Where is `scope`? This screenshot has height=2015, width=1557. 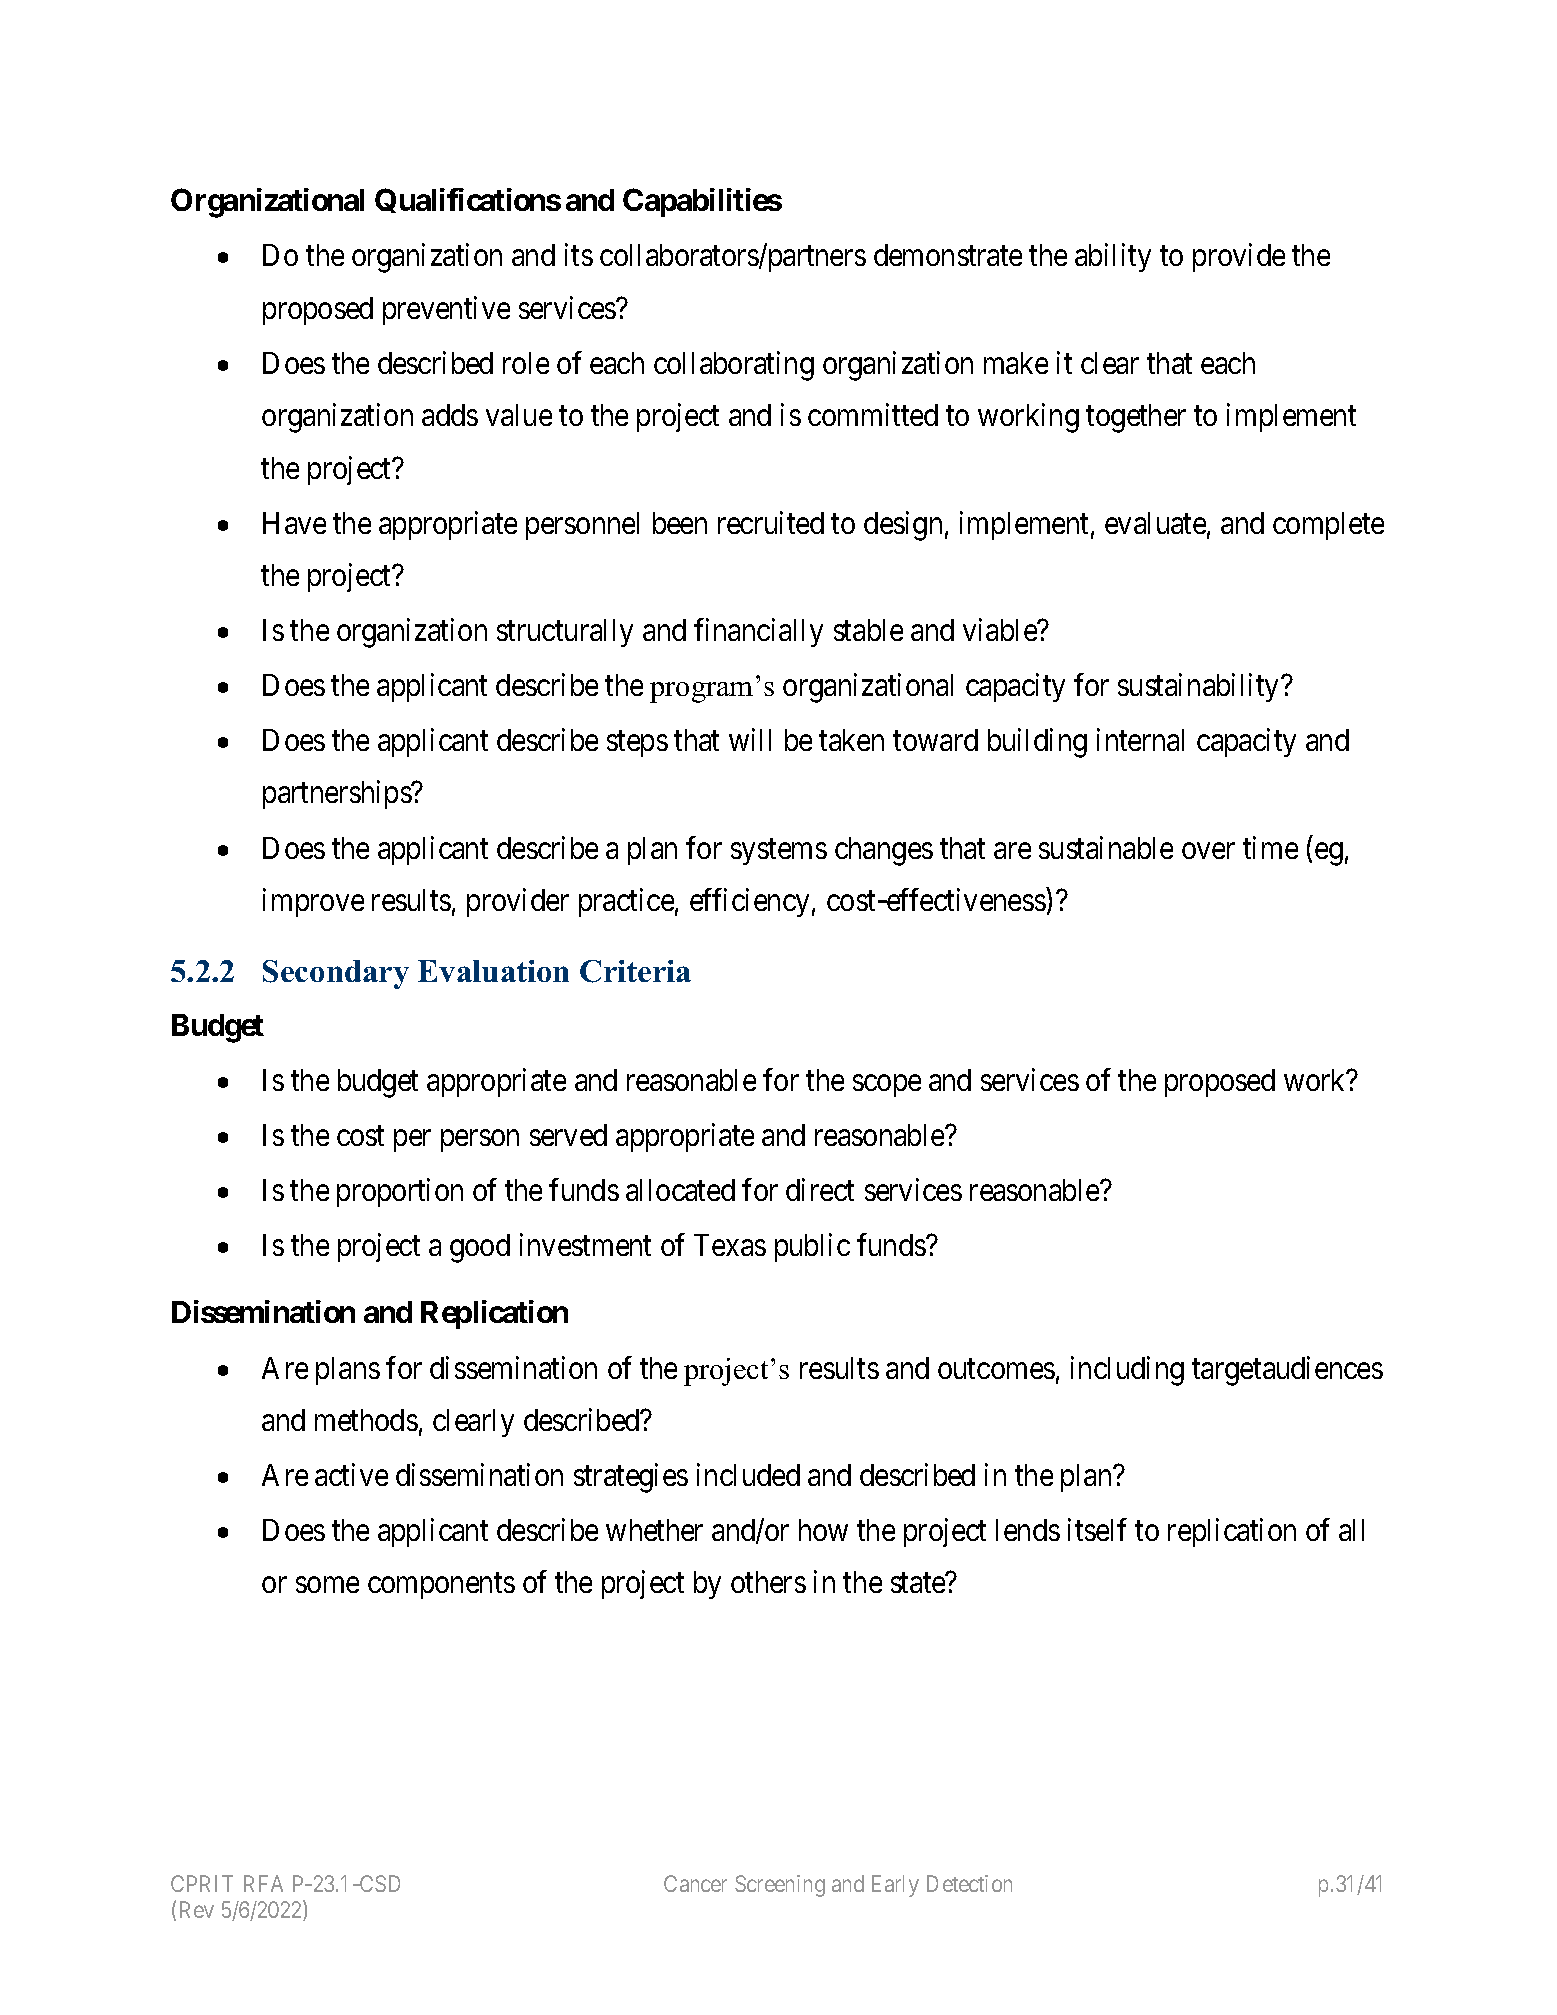 scope is located at coordinates (887, 1086).
